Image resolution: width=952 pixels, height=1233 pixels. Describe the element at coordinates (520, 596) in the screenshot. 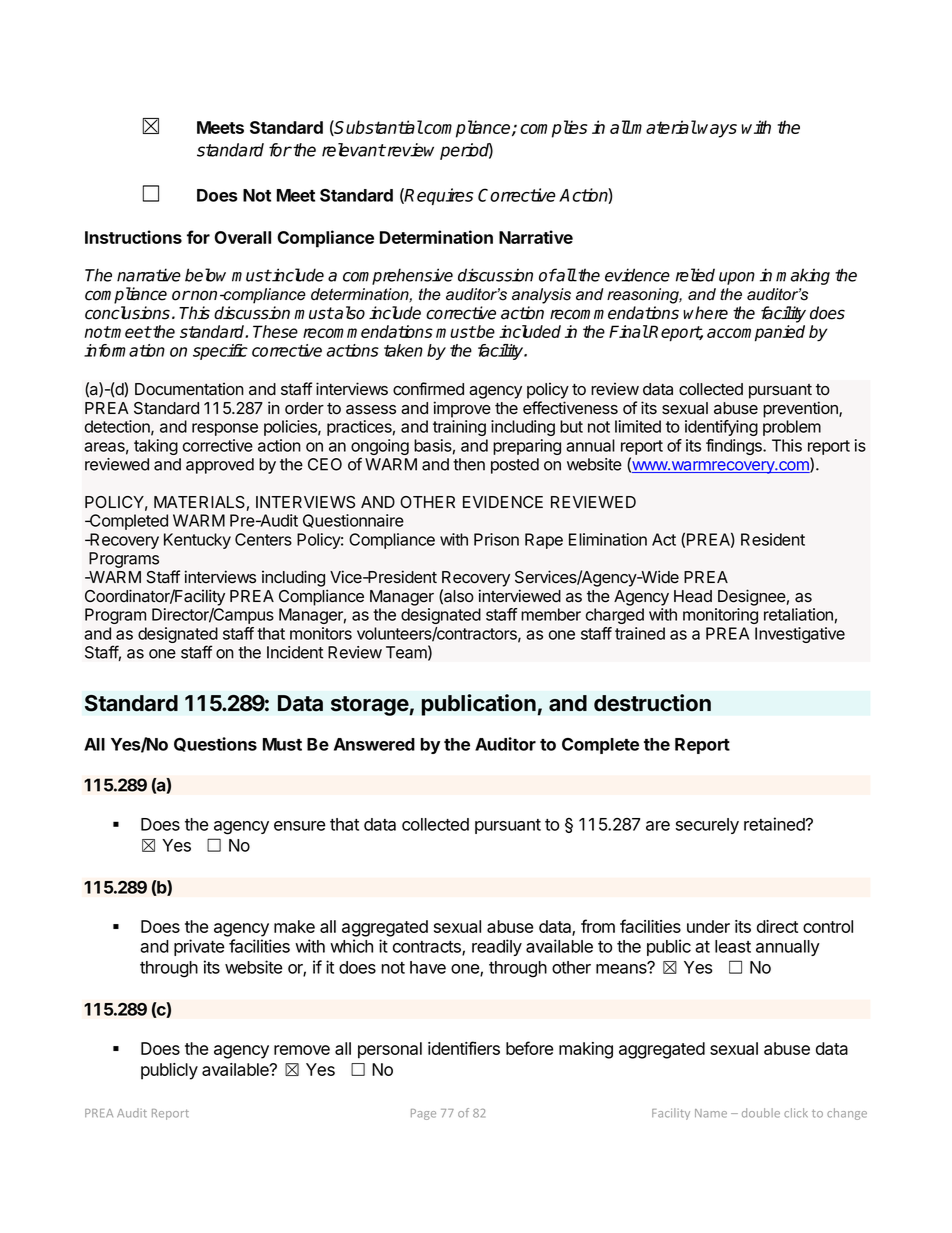

I see `interviewed` at that location.
